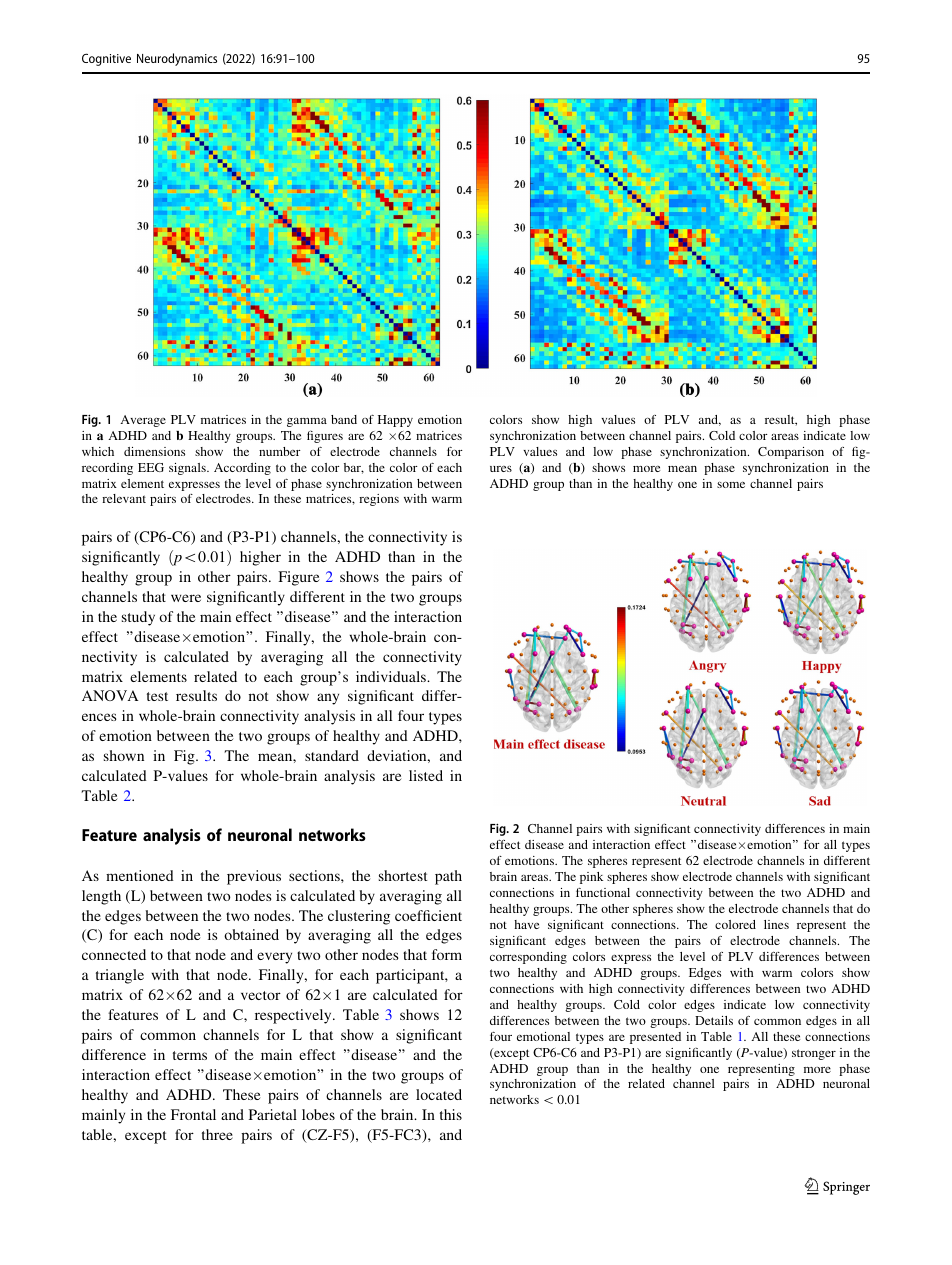 This document has width=952, height=1265. I want to click on stronger, so click(814, 1054).
